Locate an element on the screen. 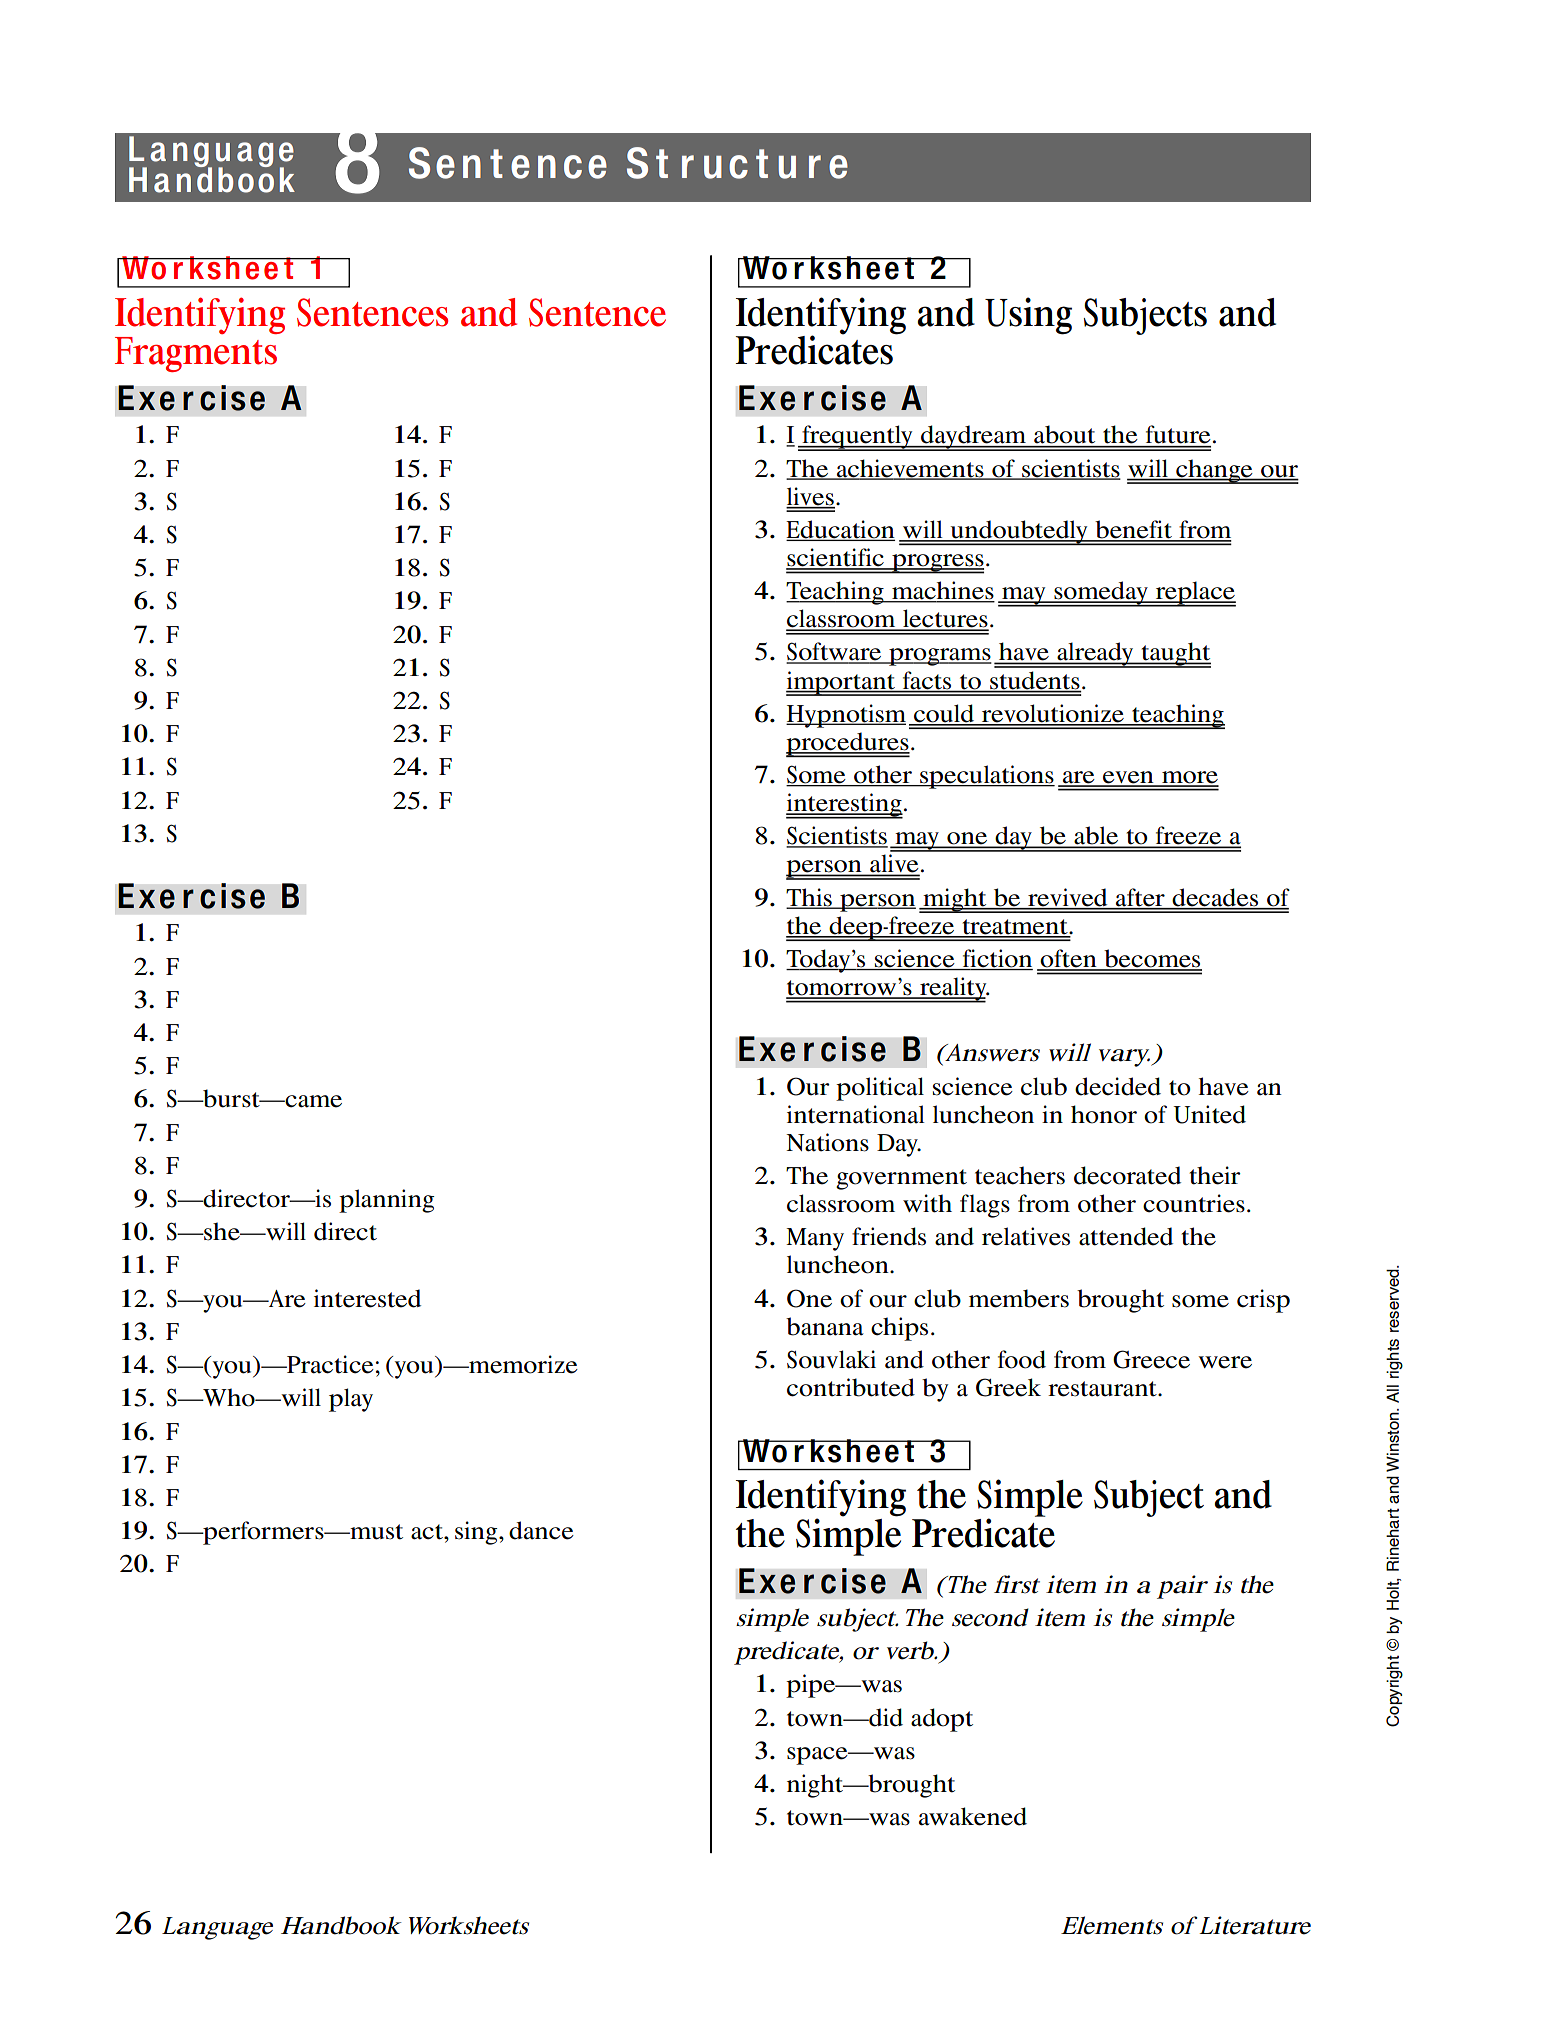 The height and width of the screenshot is (2023, 1563). dance is located at coordinates (541, 1530).
